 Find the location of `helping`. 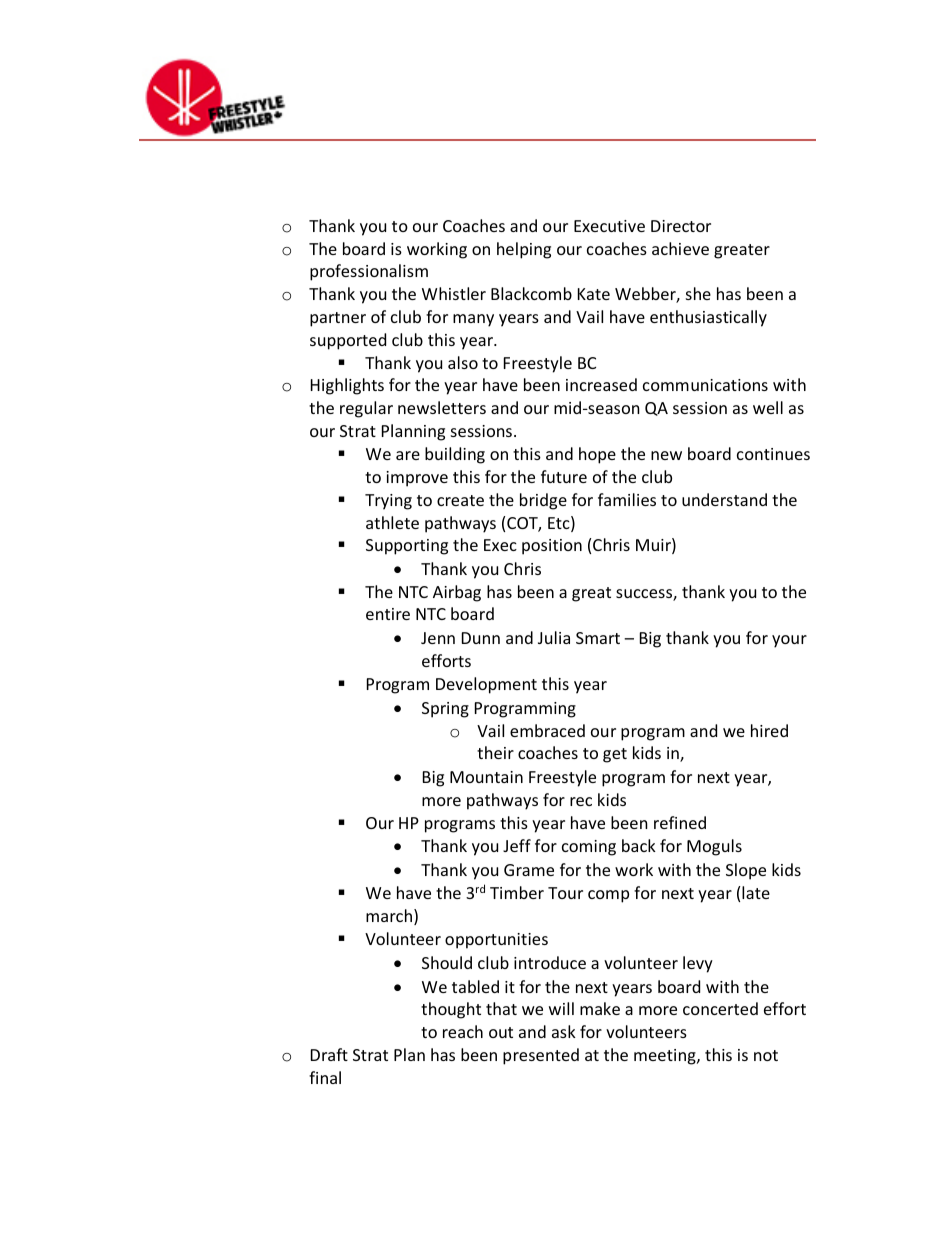

helping is located at coordinates (524, 250).
